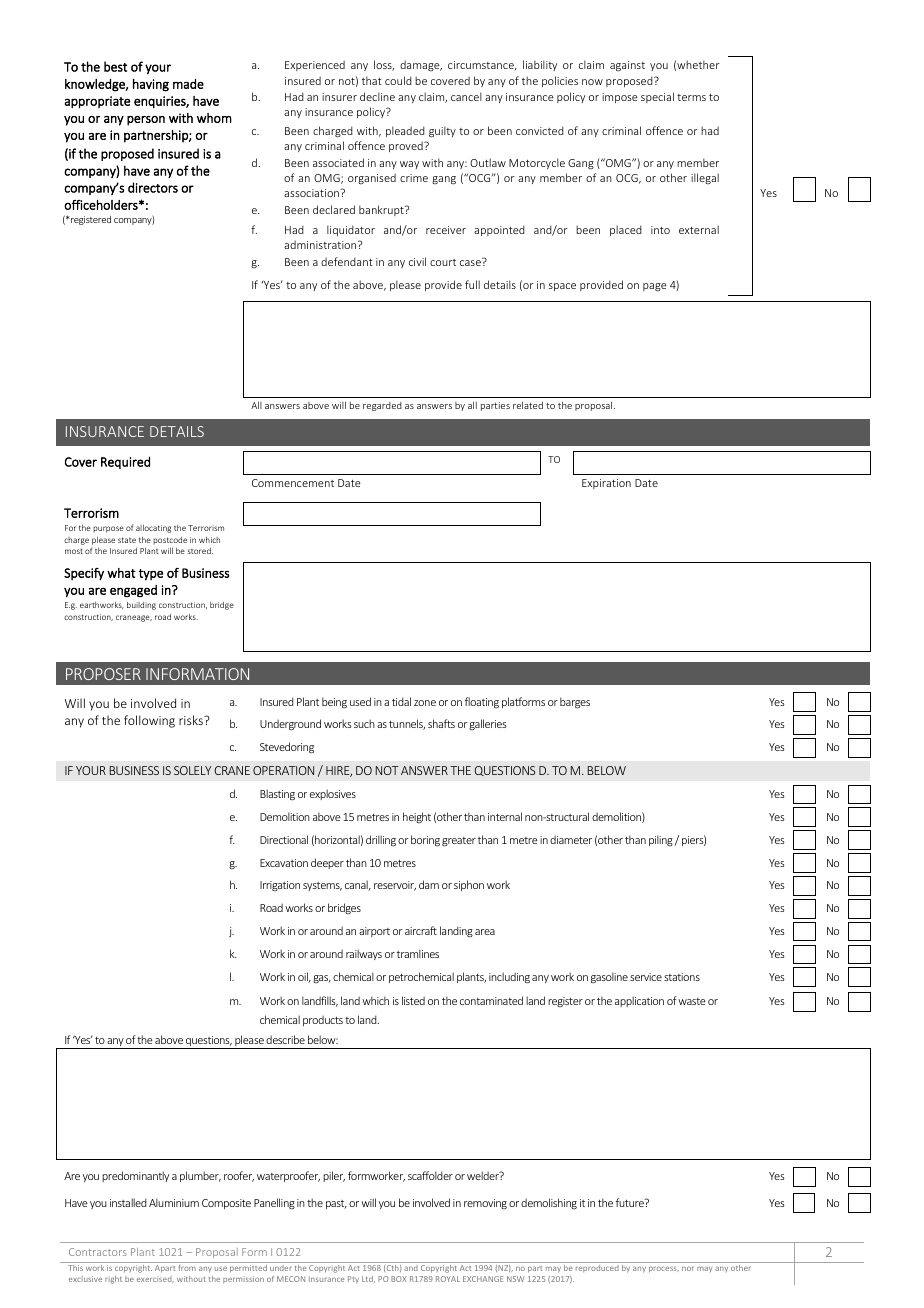 The image size is (924, 1308). I want to click on Expiration, so click(606, 484).
